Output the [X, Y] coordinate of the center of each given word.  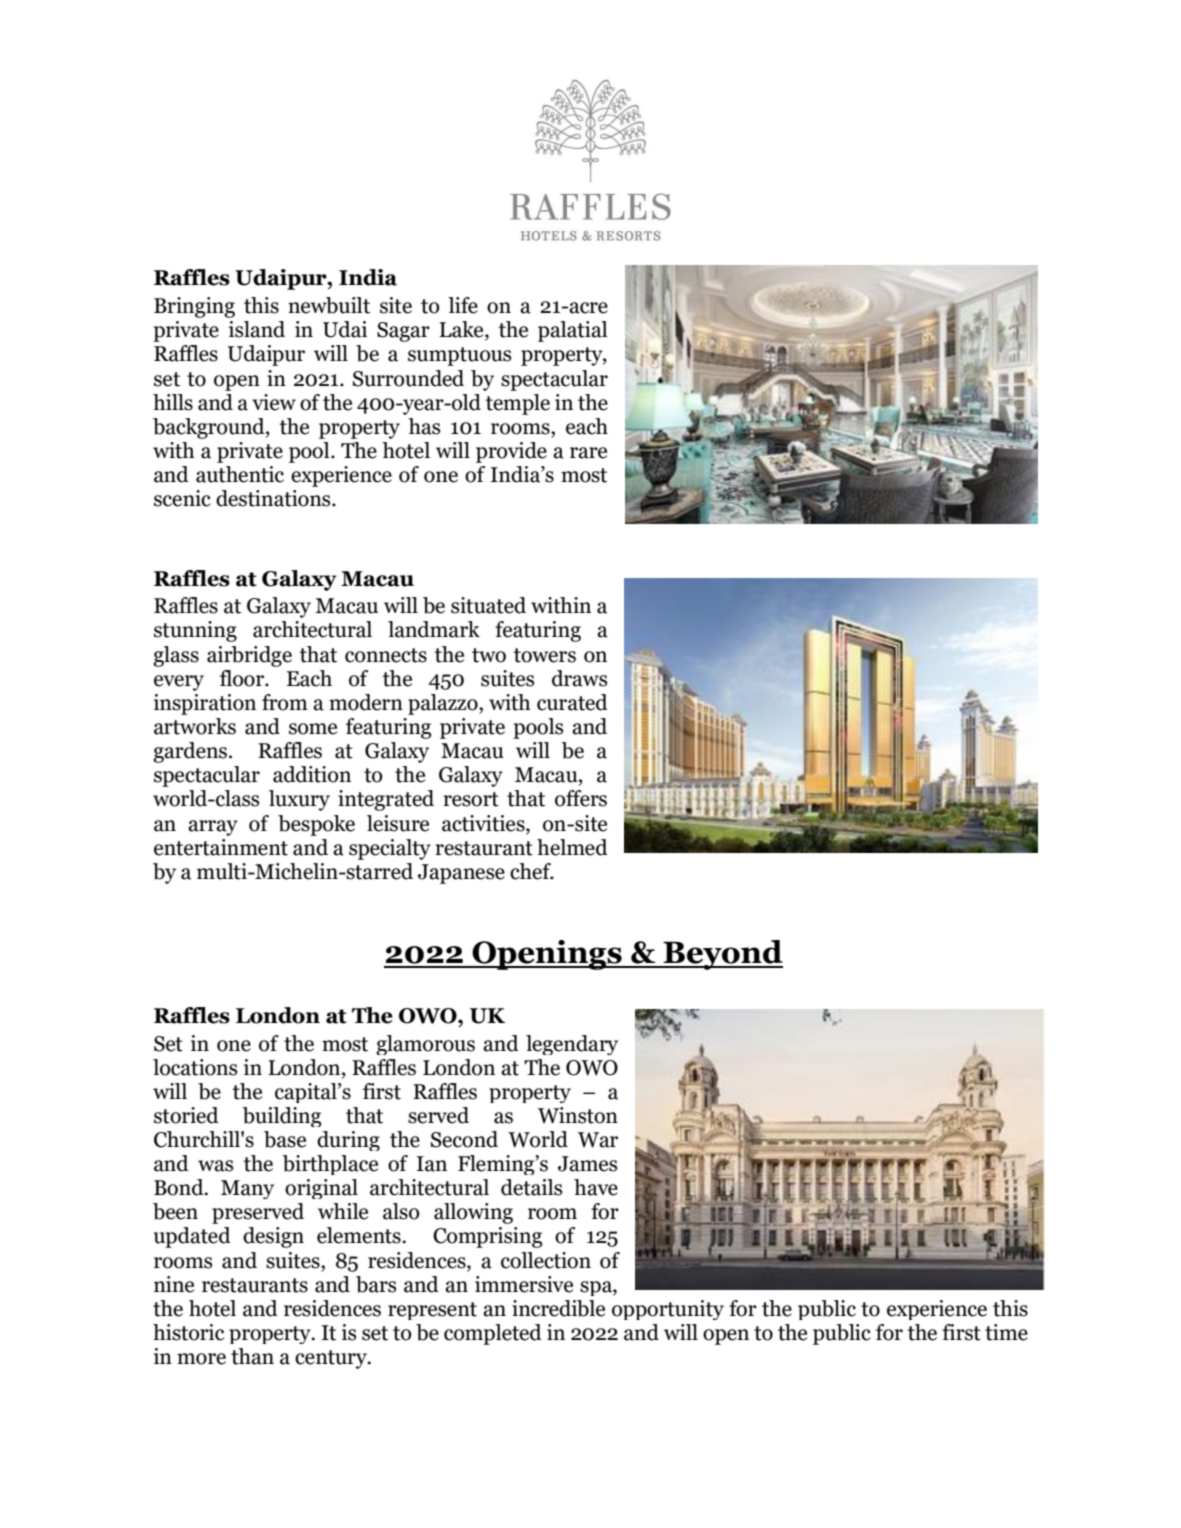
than [252, 1356]
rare [588, 453]
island [257, 329]
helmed [572, 847]
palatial [573, 331]
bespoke [316, 825]
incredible [558, 1308]
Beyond [722, 955]
